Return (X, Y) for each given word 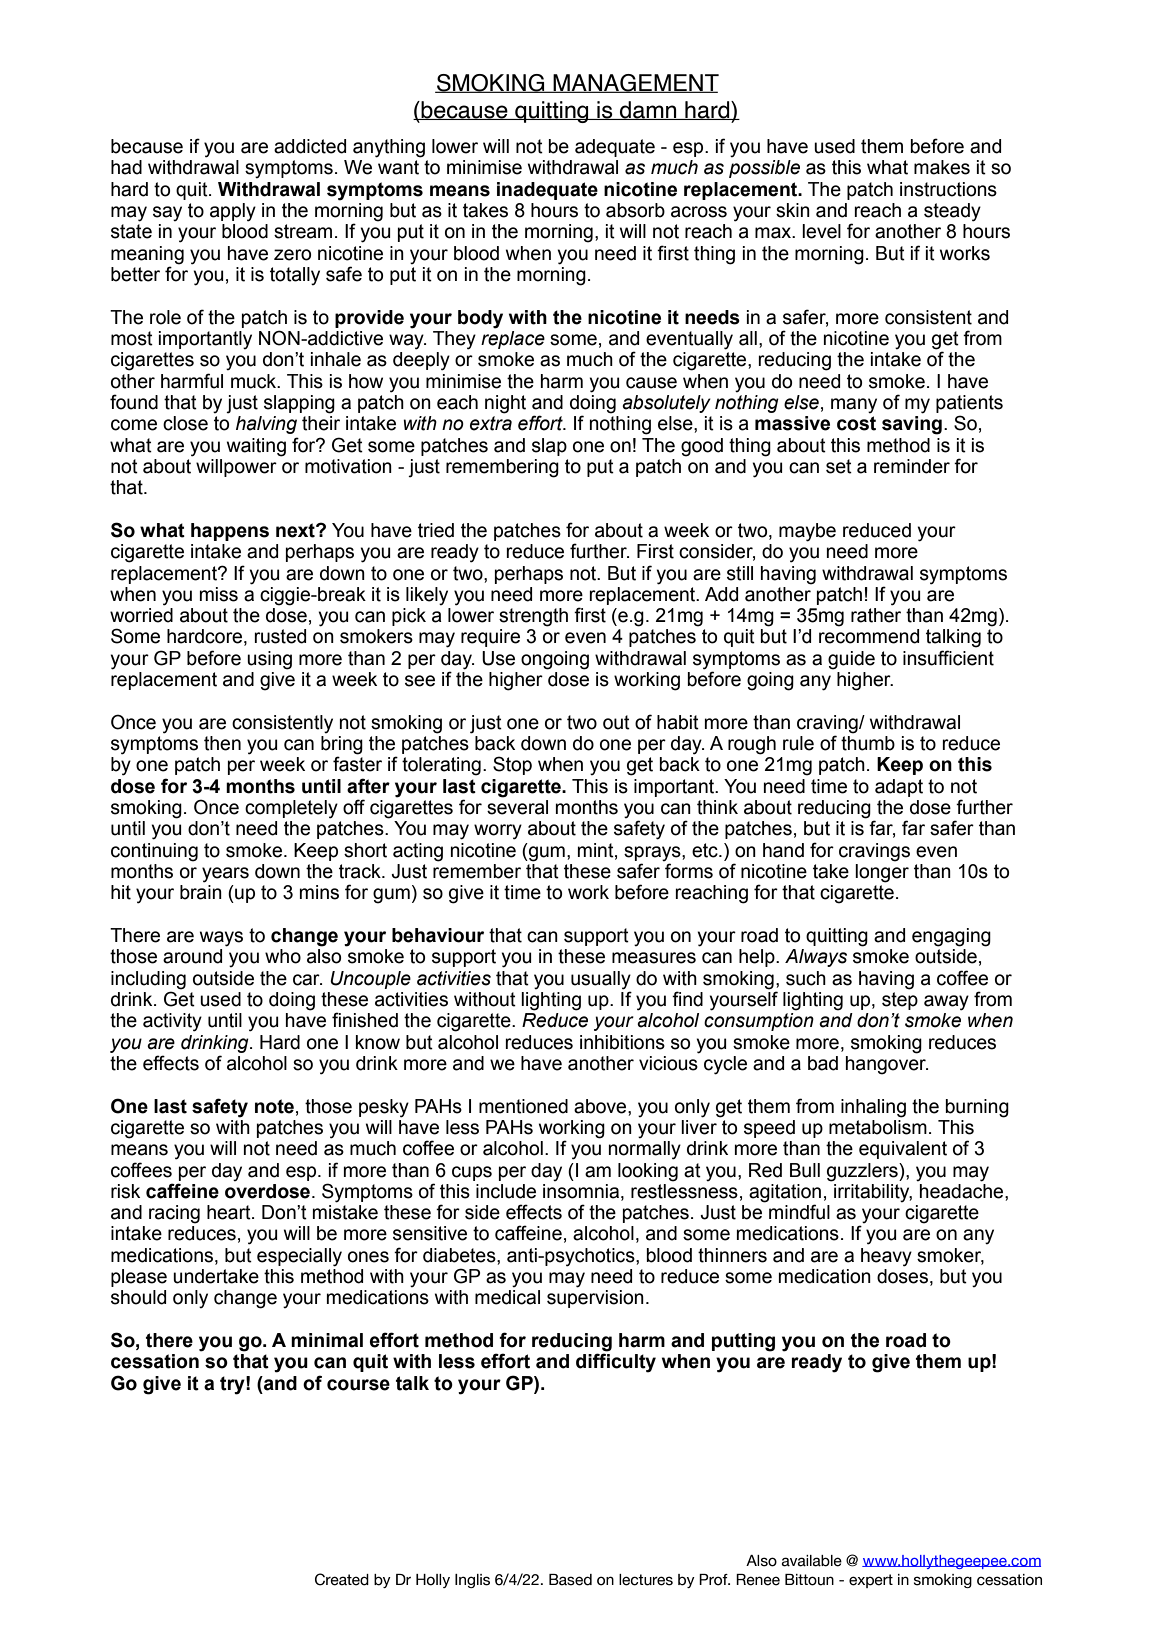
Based (570, 1580)
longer (882, 873)
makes (942, 167)
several (517, 807)
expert (871, 1581)
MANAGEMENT (635, 83)
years (225, 875)
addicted (310, 146)
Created (342, 1579)
